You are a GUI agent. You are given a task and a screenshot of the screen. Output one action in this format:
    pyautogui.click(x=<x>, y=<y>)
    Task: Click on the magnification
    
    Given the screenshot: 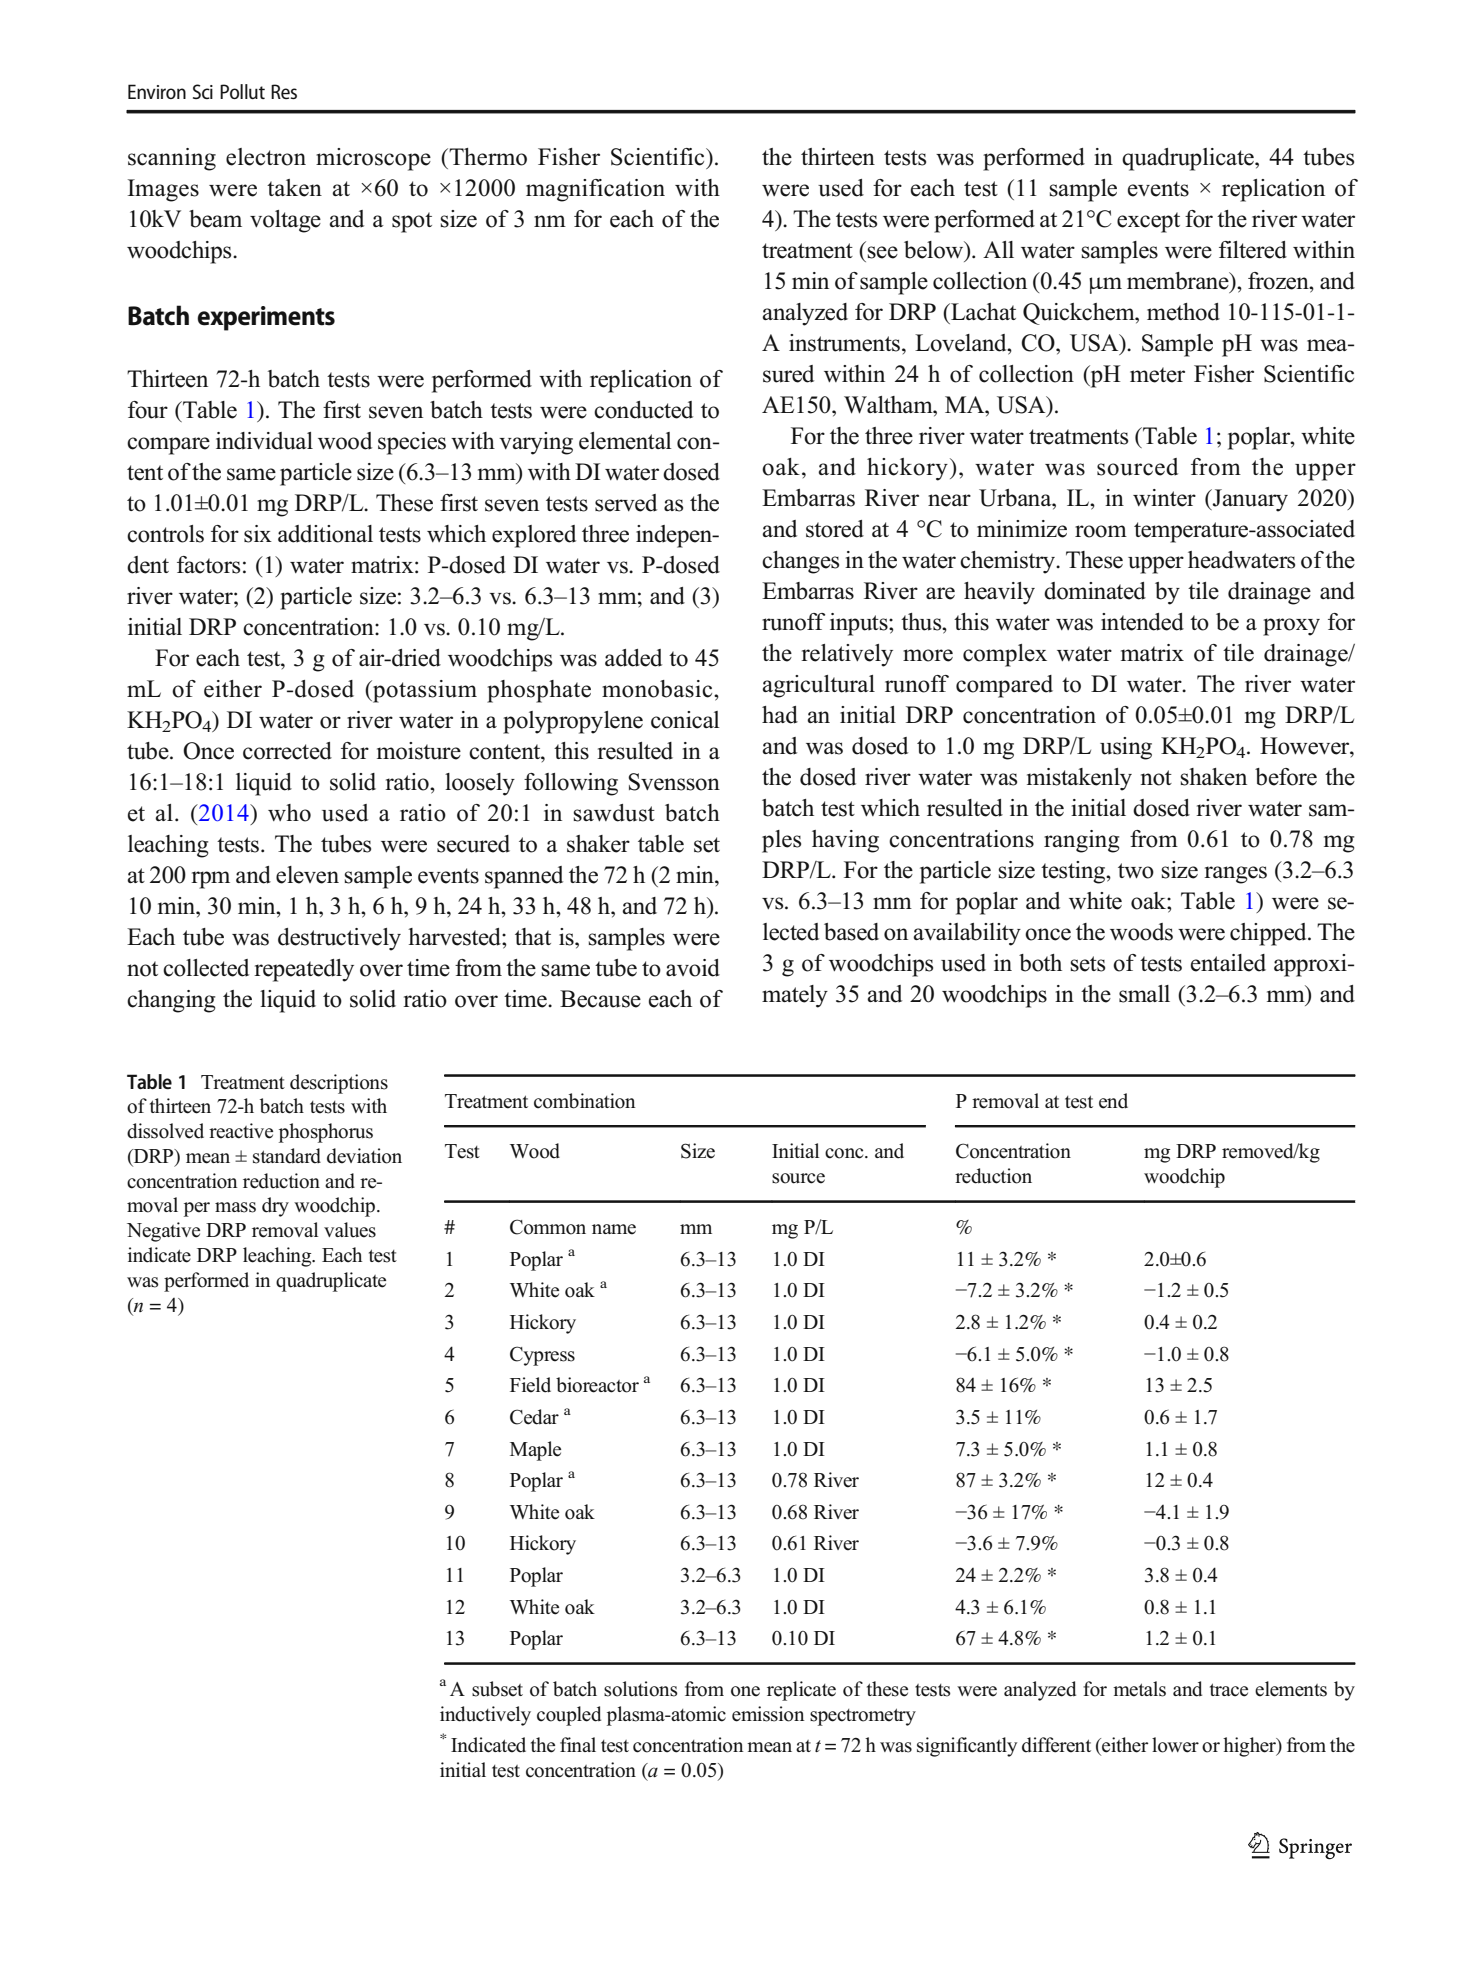 What is the action you would take?
    pyautogui.click(x=595, y=190)
